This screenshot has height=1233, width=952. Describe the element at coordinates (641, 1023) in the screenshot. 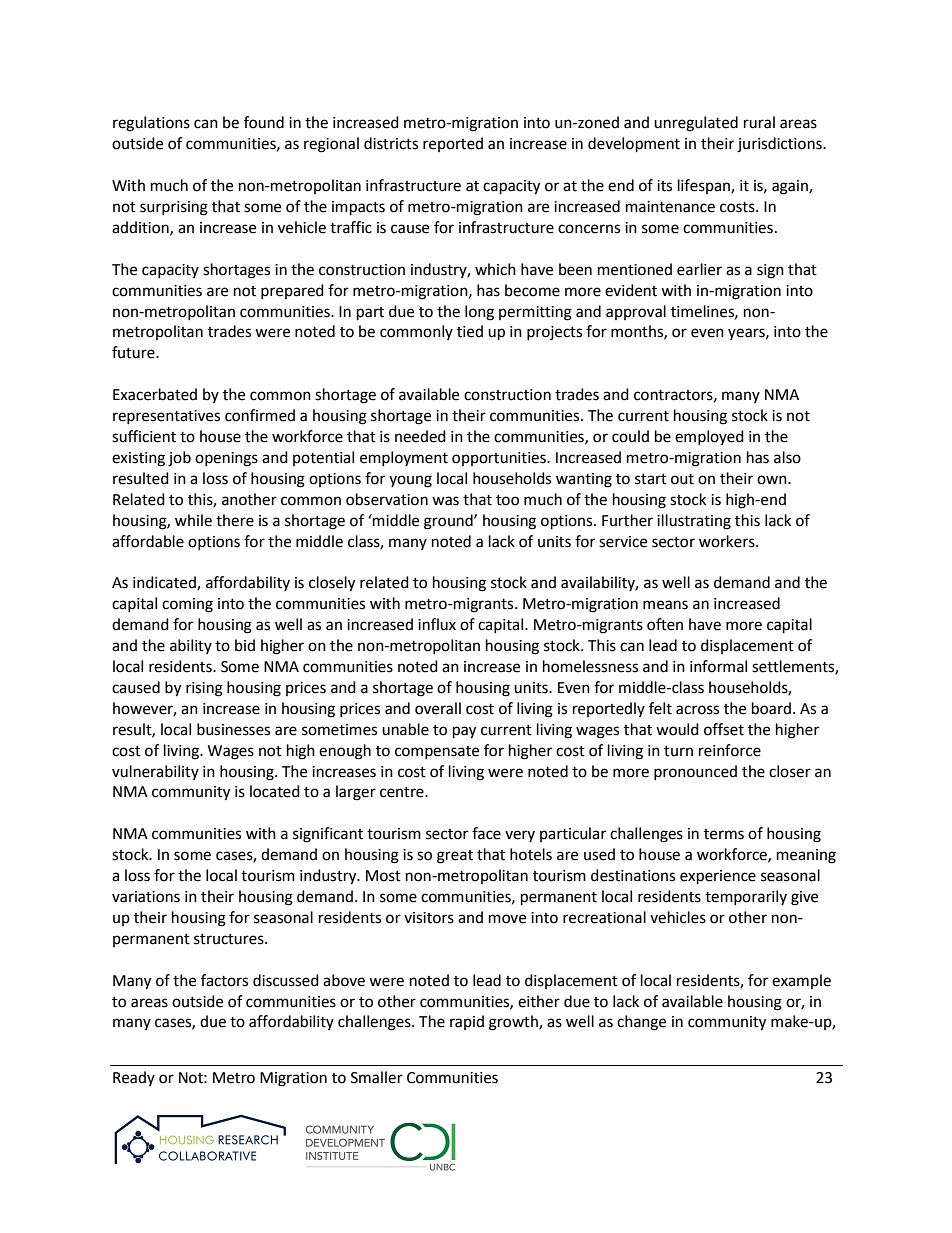

I see `change` at that location.
